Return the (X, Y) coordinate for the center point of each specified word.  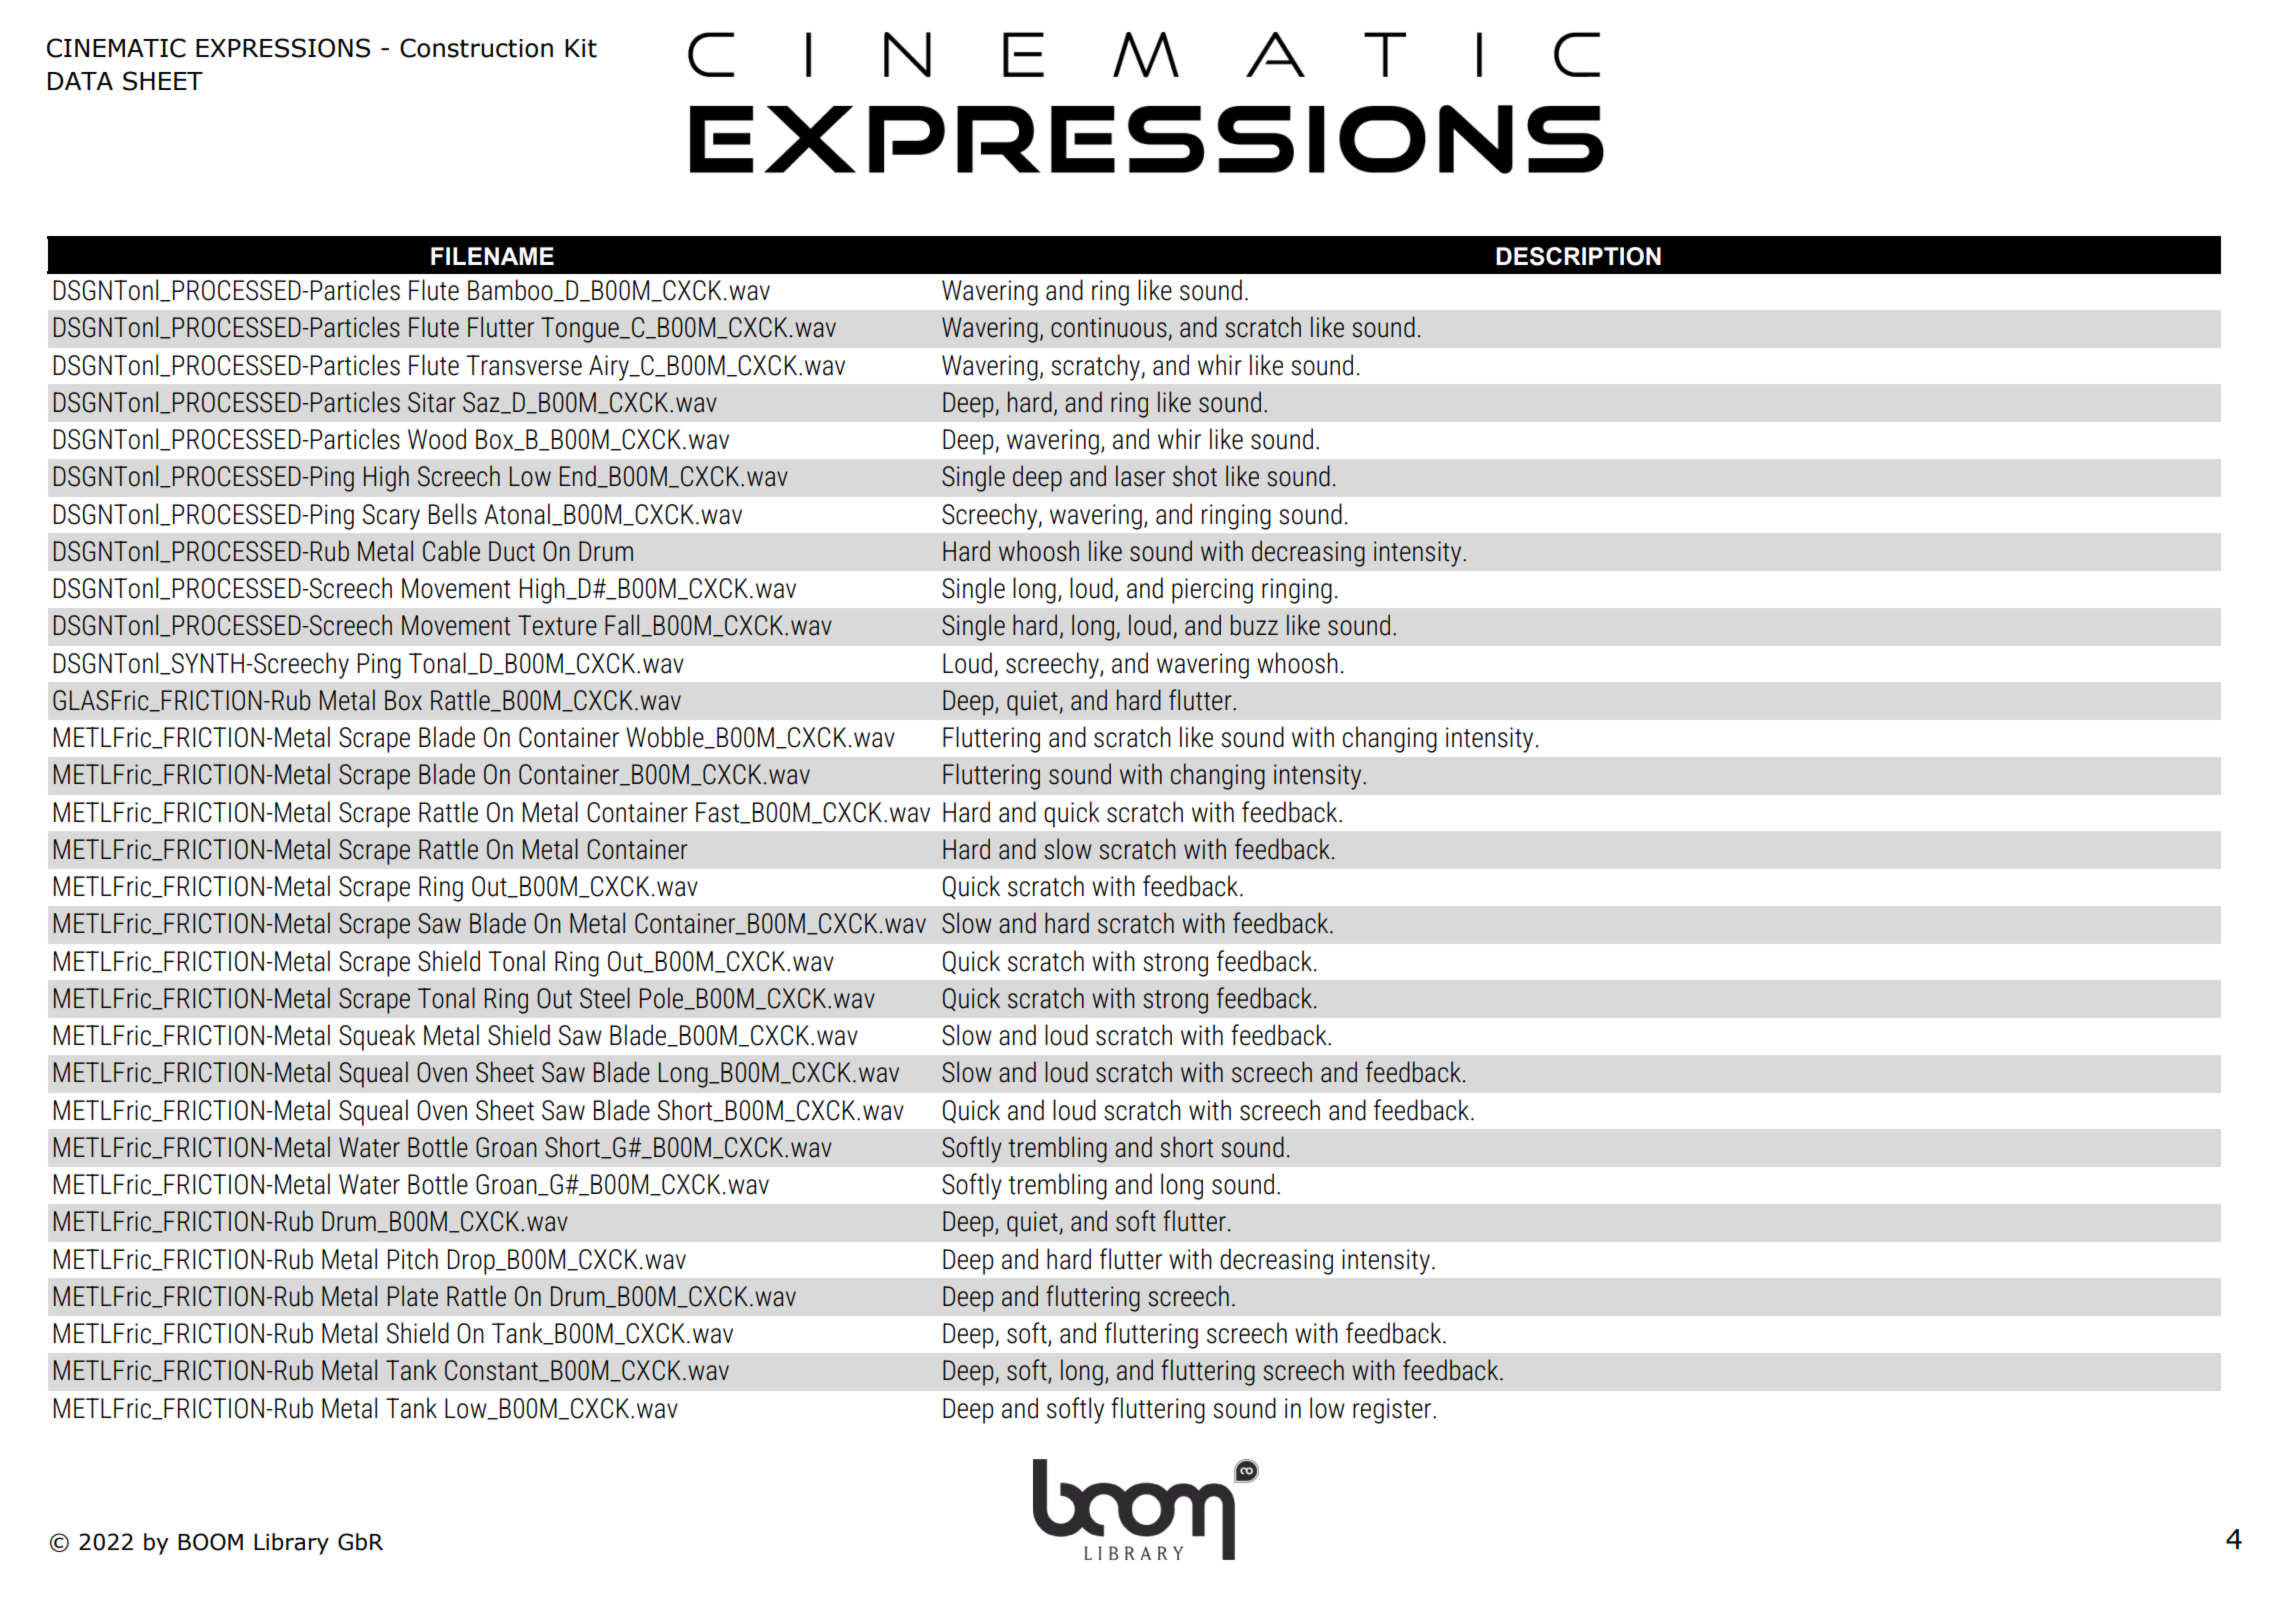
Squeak (377, 1037)
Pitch (413, 1259)
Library (291, 1544)
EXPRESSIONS (283, 48)
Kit (581, 48)
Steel (605, 998)
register (1393, 1411)
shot (1195, 476)
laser (1140, 476)
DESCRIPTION (1578, 256)
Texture (557, 625)
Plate (413, 1296)
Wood (437, 439)
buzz (1254, 625)
